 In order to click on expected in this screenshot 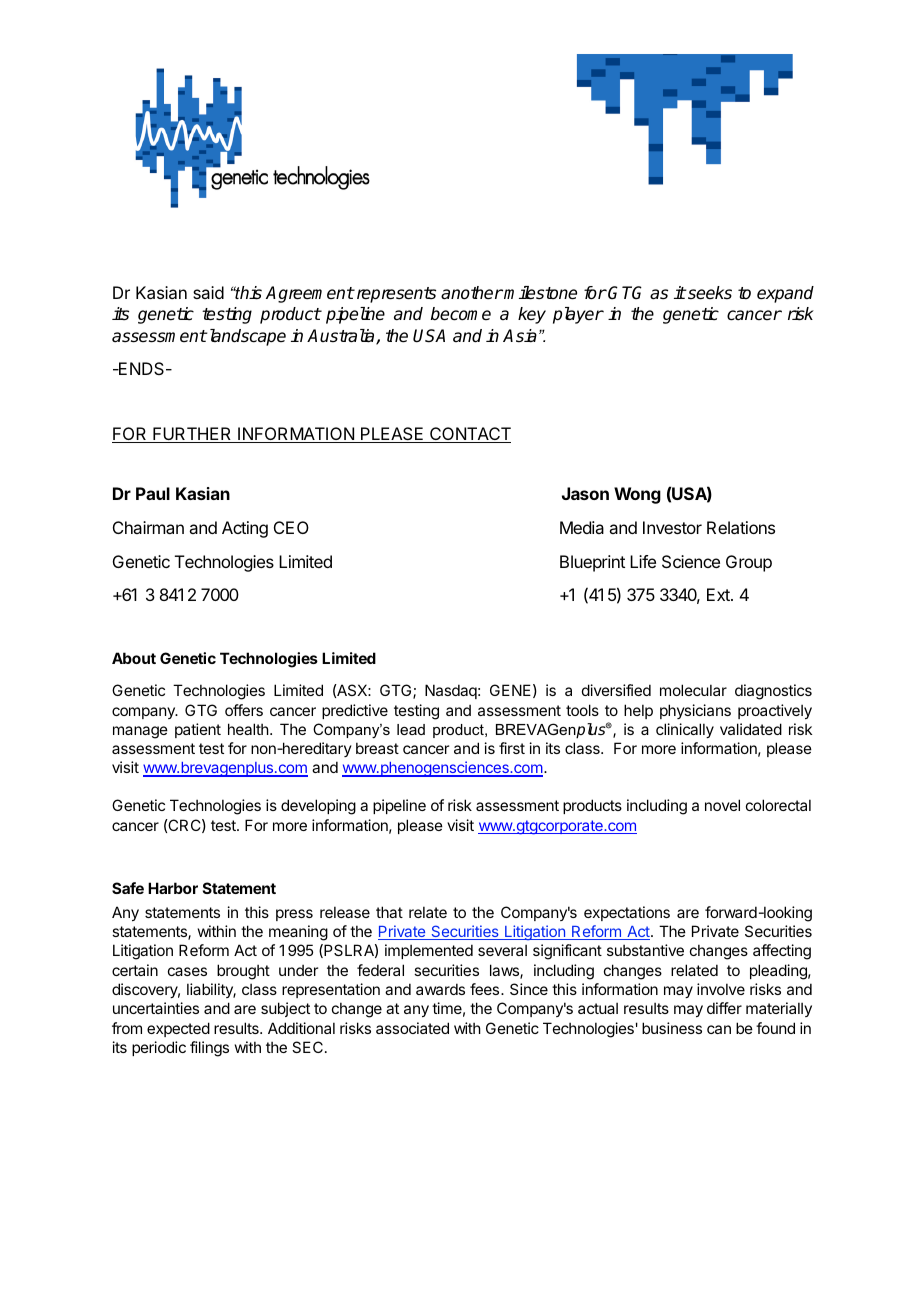, I will do `click(178, 1029)`.
